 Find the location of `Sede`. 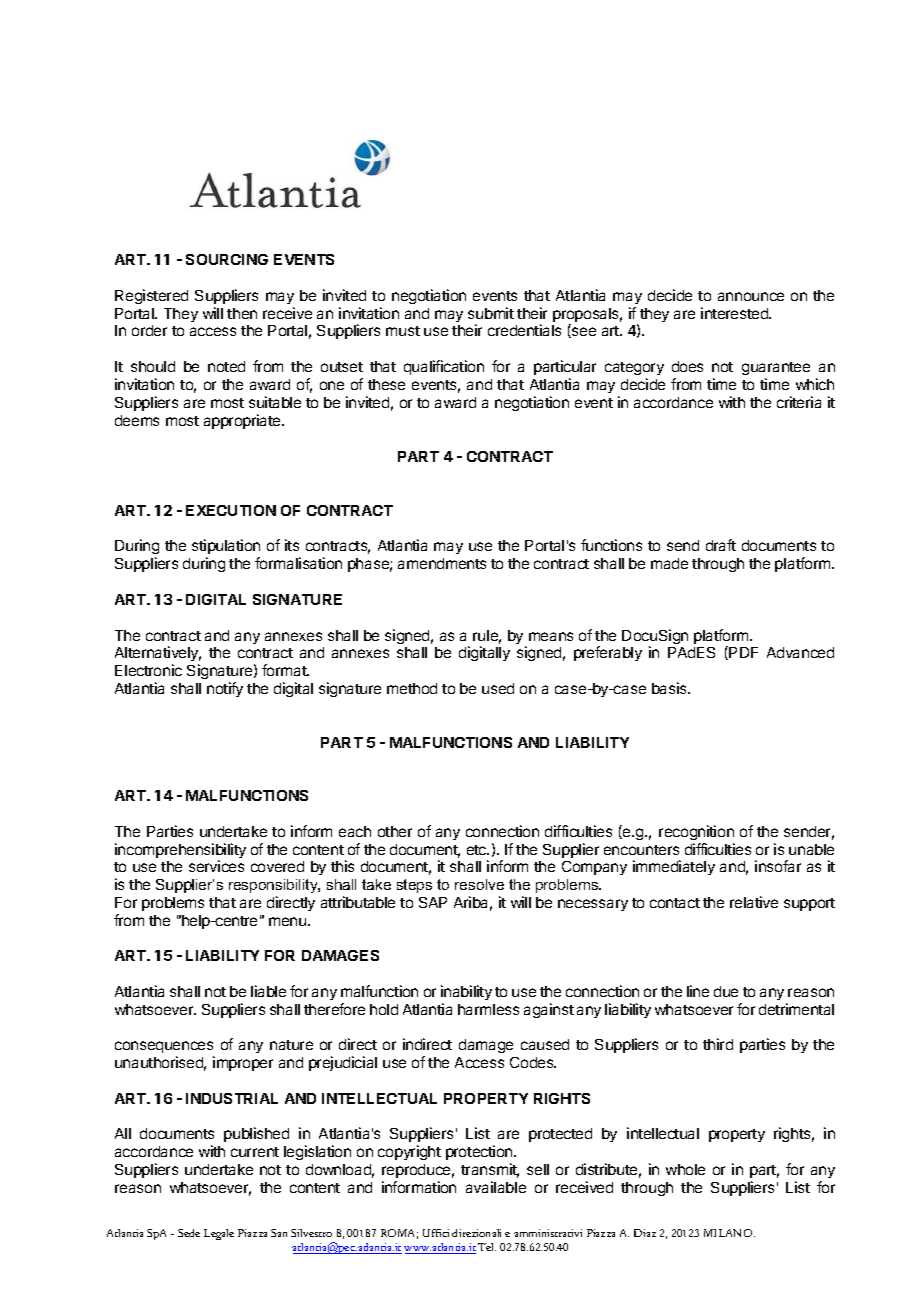

Sede is located at coordinates (189, 1233).
